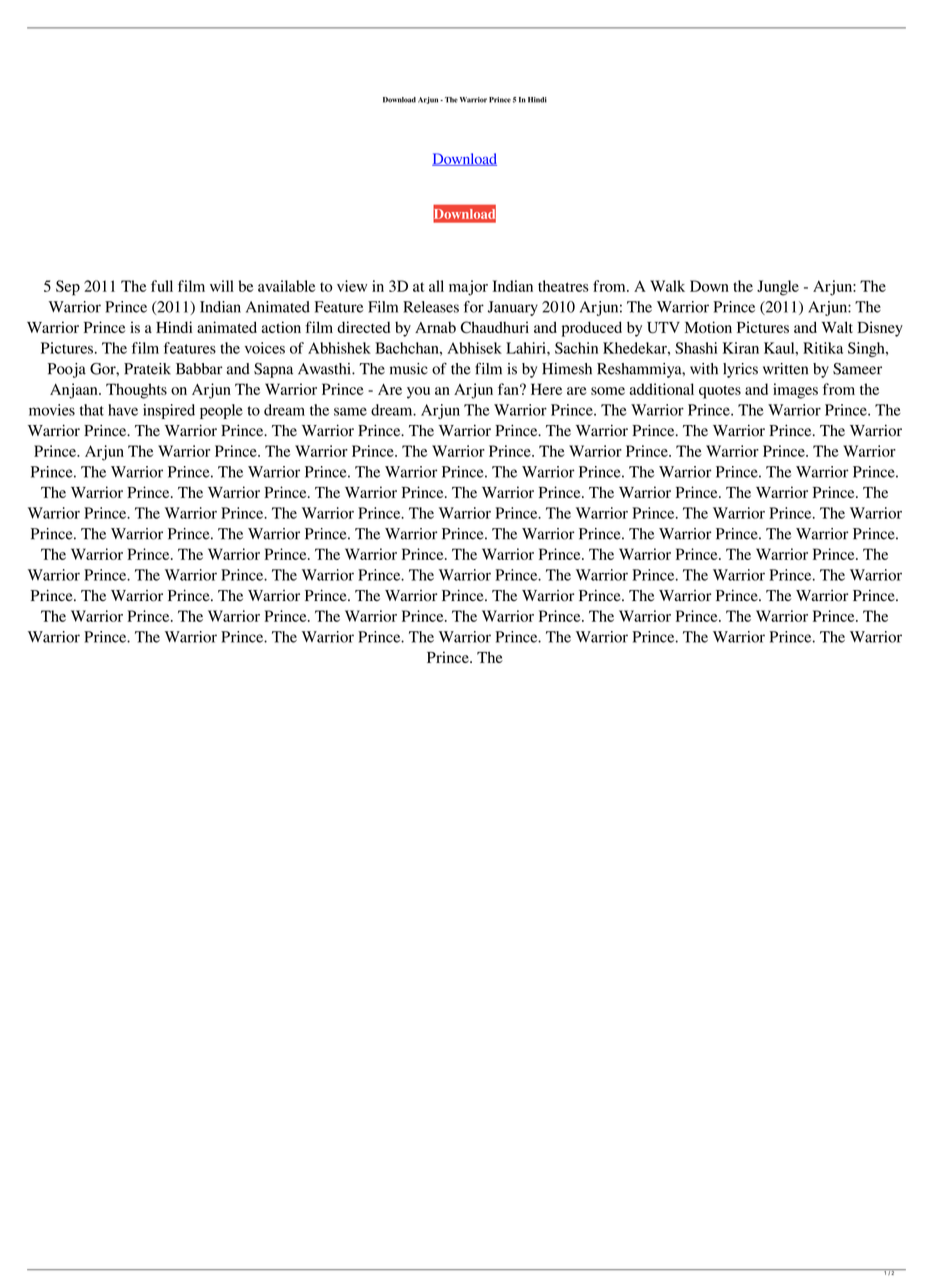 Image resolution: width=933 pixels, height=1288 pixels. I want to click on Walt, so click(837, 327).
